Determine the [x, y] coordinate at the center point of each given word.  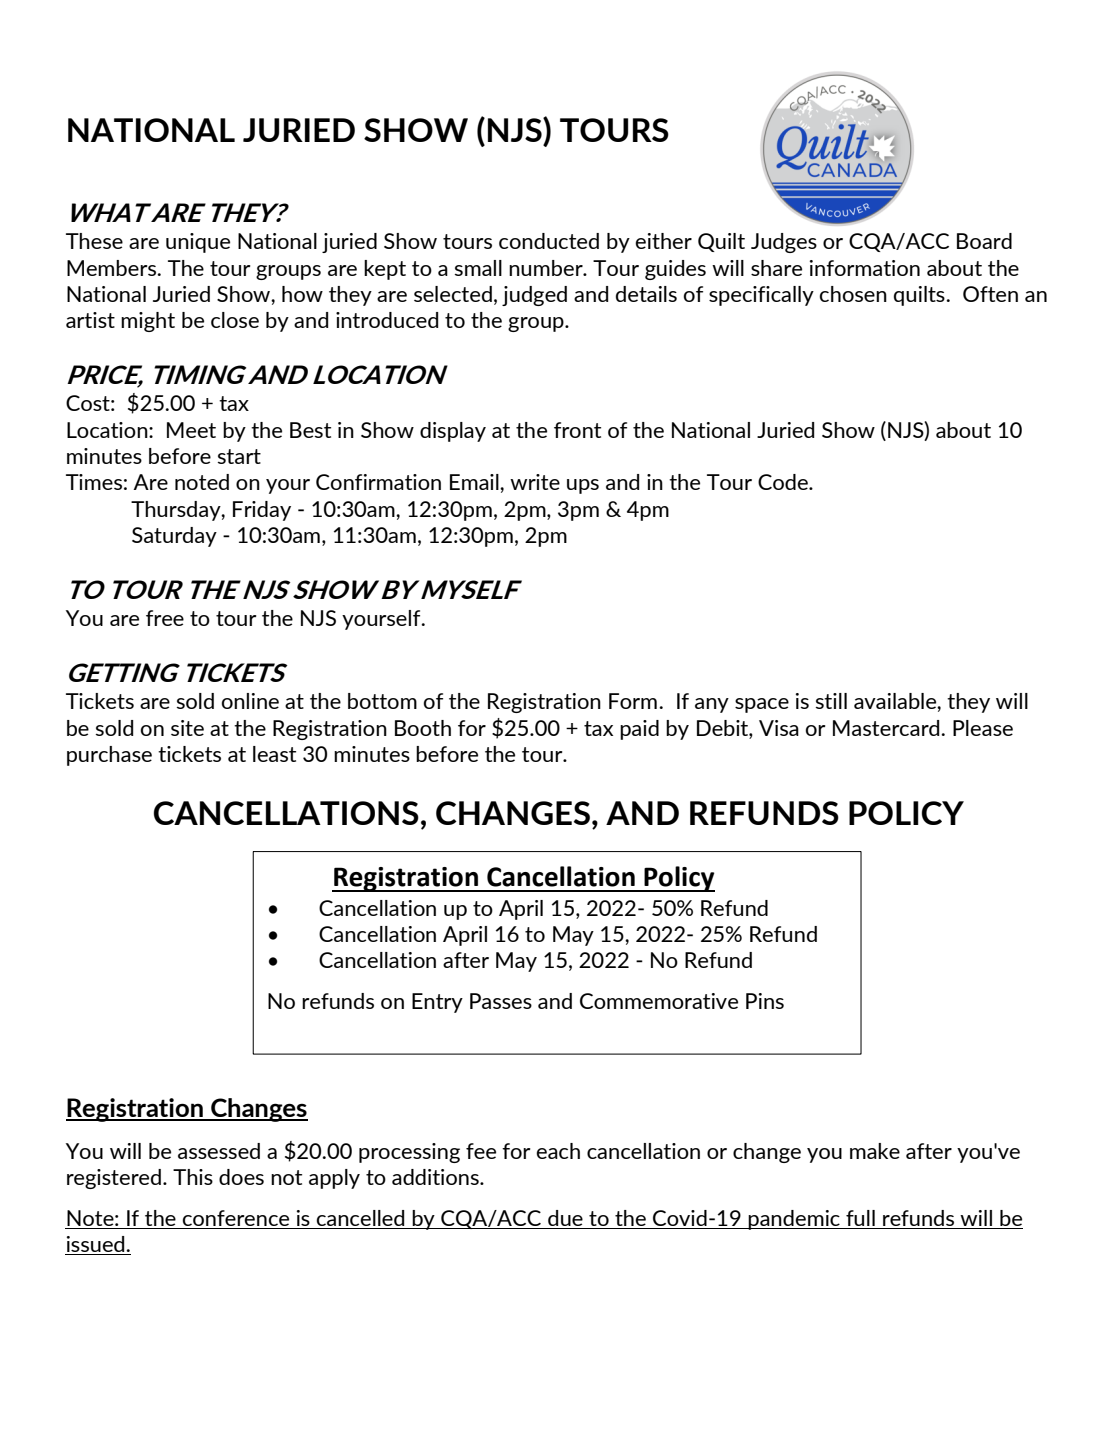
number [547, 268]
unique [198, 243]
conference [236, 1219]
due [565, 1219]
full [860, 1219]
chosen [853, 294]
